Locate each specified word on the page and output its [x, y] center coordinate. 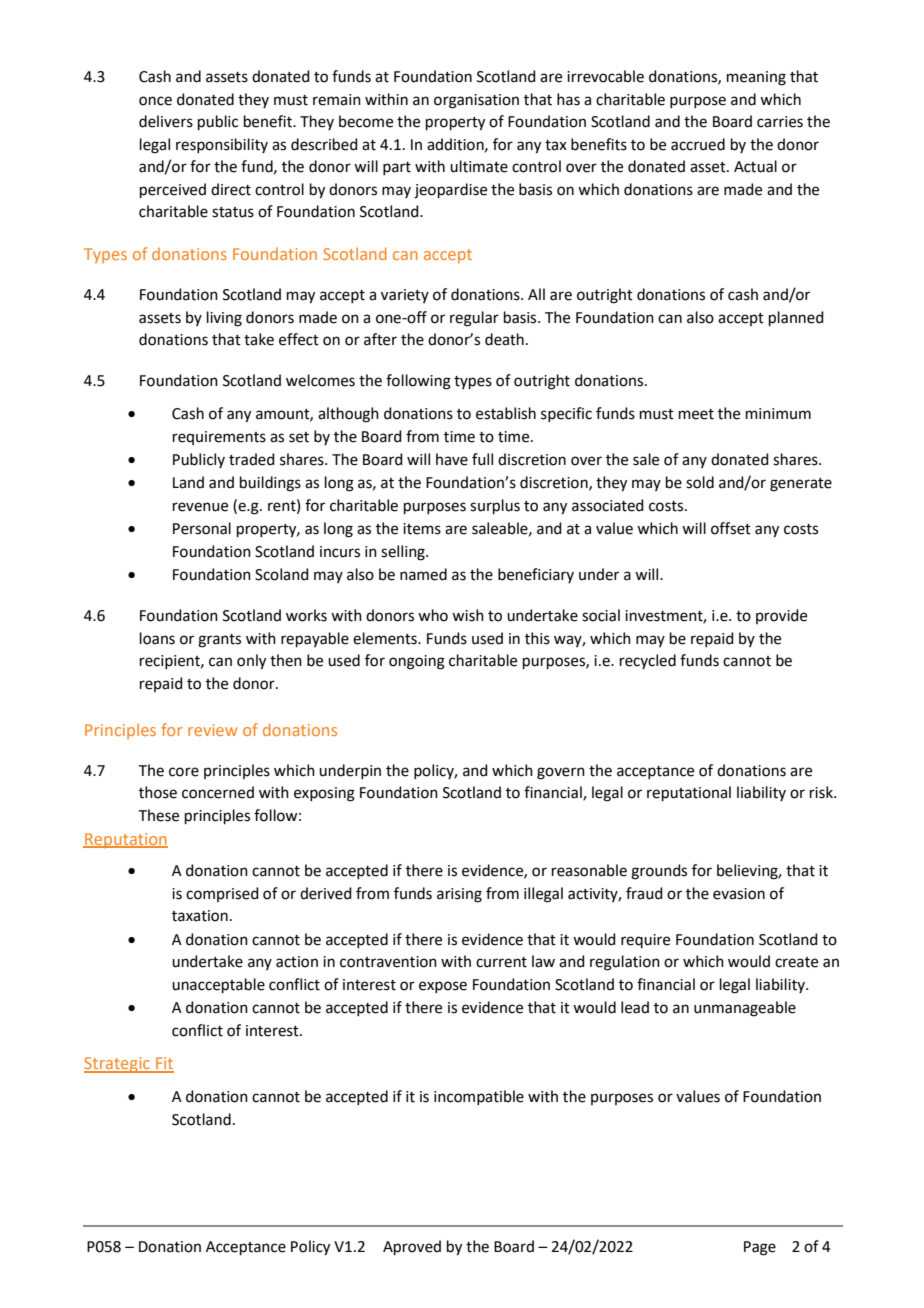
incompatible [479, 1097]
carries [780, 122]
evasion [739, 894]
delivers [166, 121]
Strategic [118, 1065]
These [159, 815]
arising [459, 895]
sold [700, 482]
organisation [476, 101]
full [482, 459]
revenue [200, 507]
